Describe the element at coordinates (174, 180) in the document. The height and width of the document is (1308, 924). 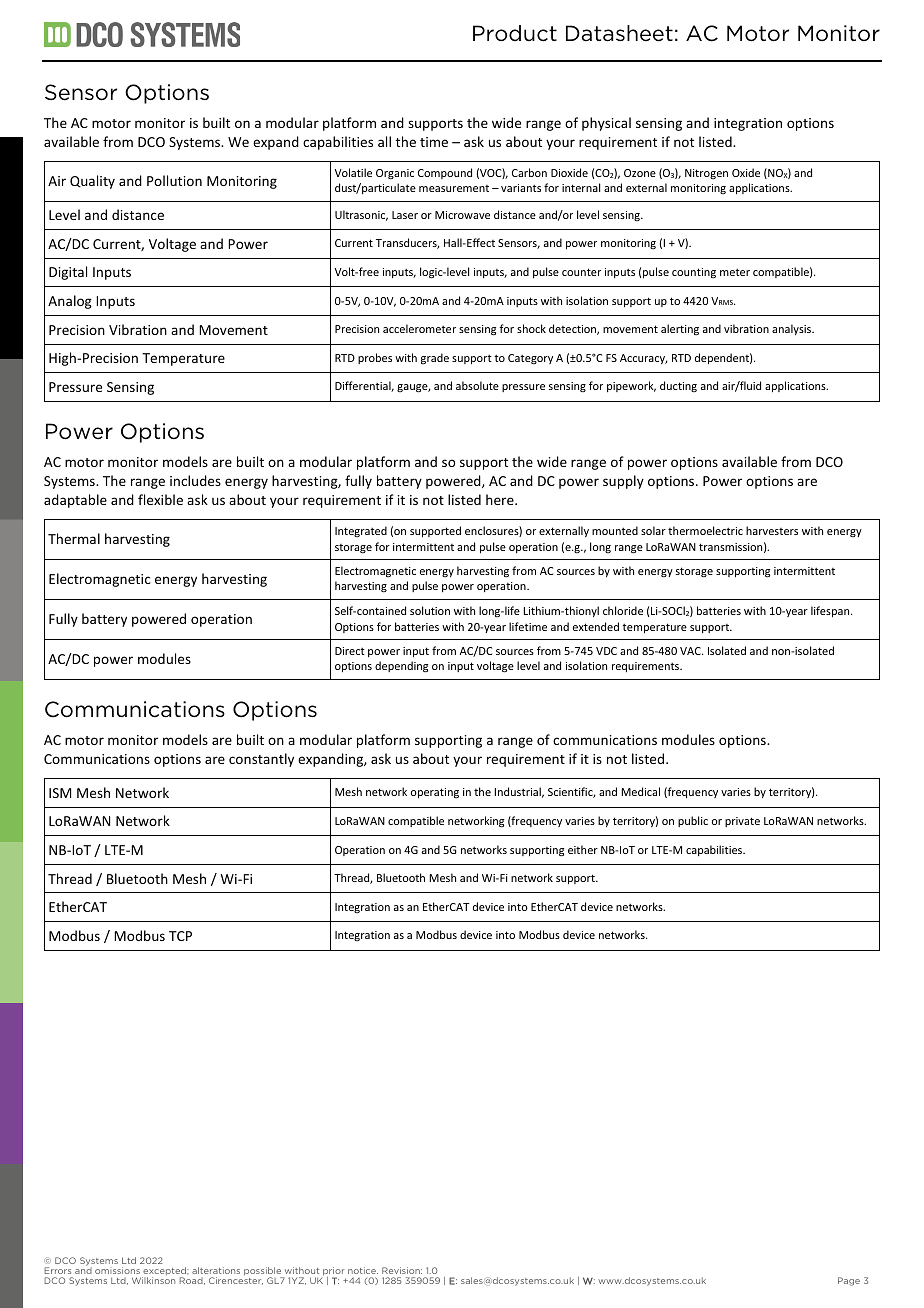
I see `Pollution` at that location.
